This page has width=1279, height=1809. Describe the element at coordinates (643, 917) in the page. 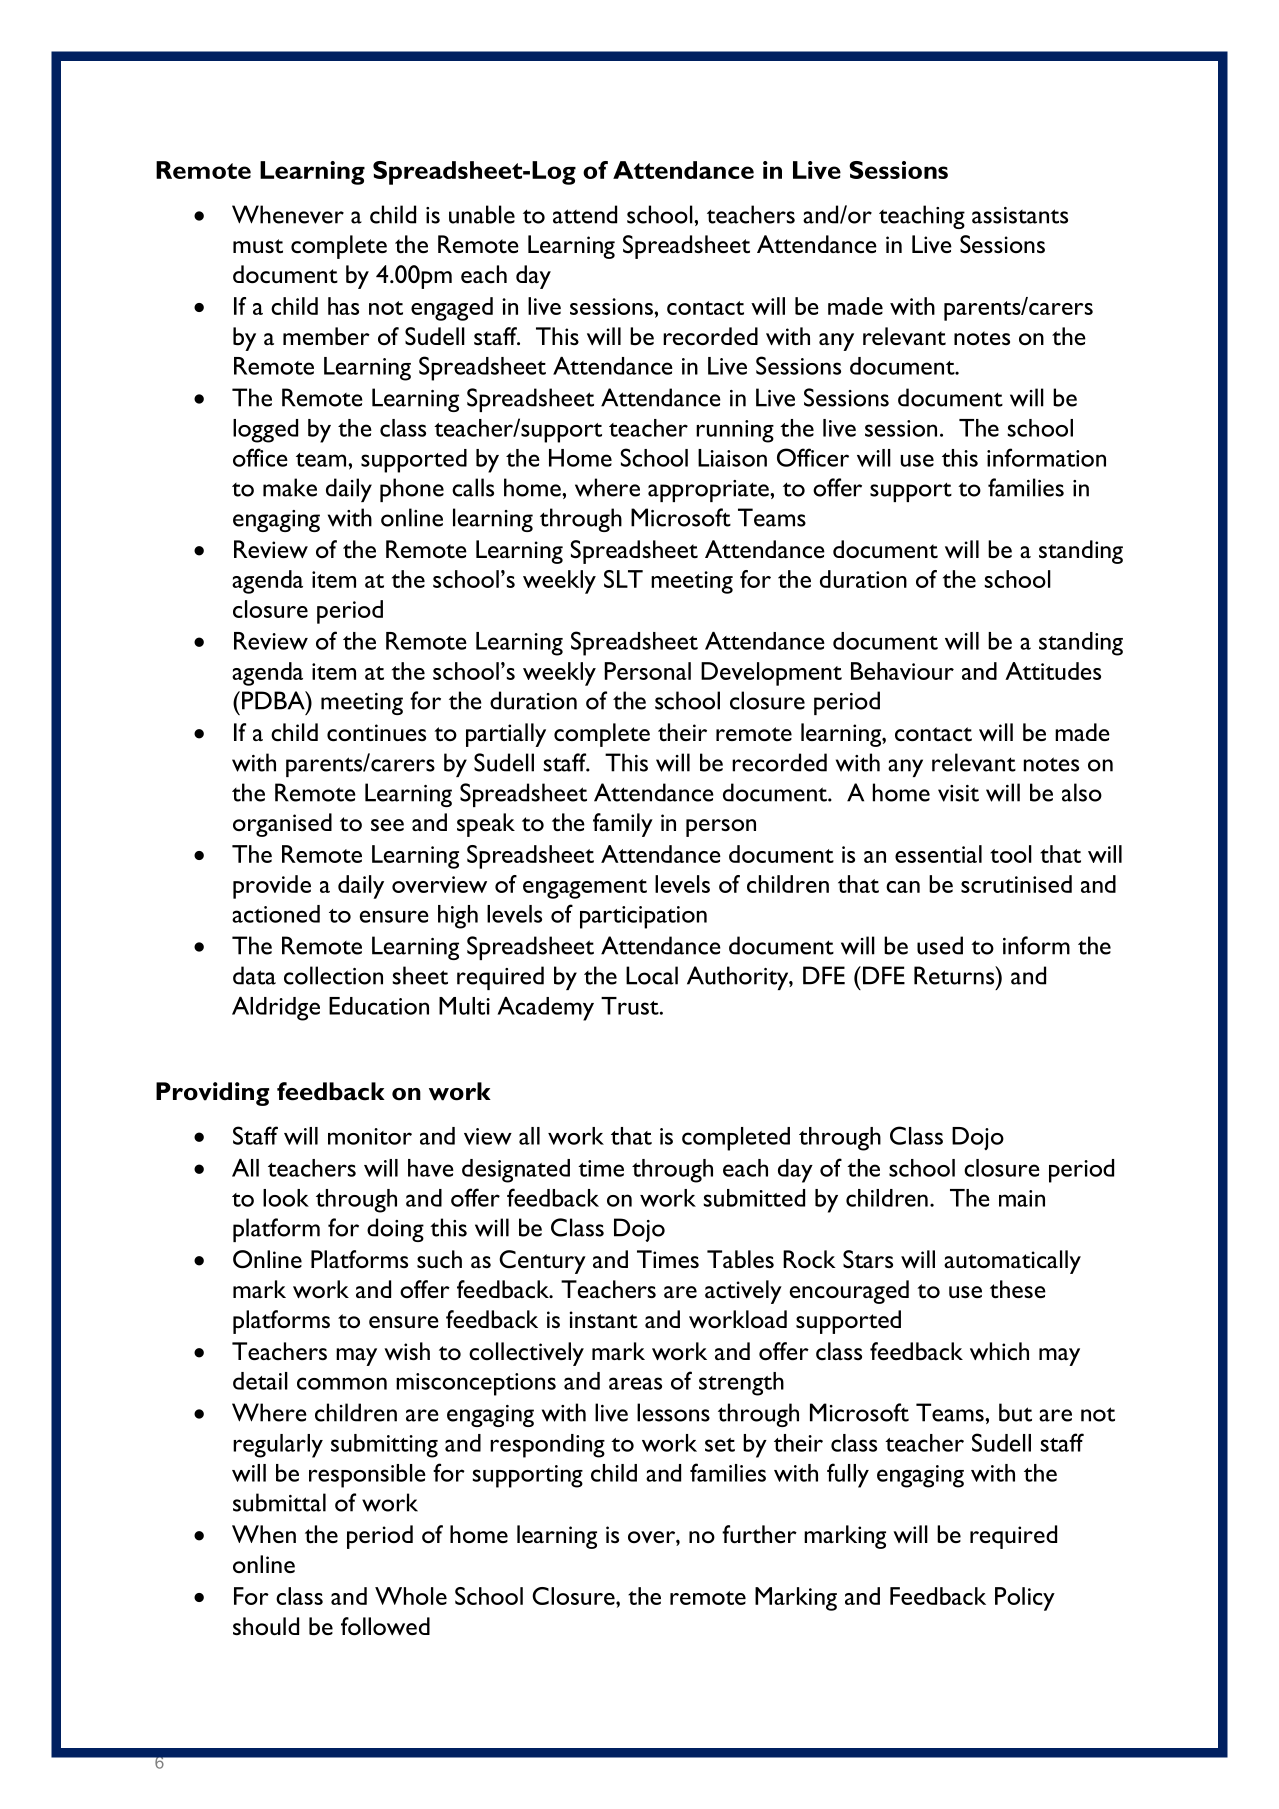

I see `participation` at that location.
